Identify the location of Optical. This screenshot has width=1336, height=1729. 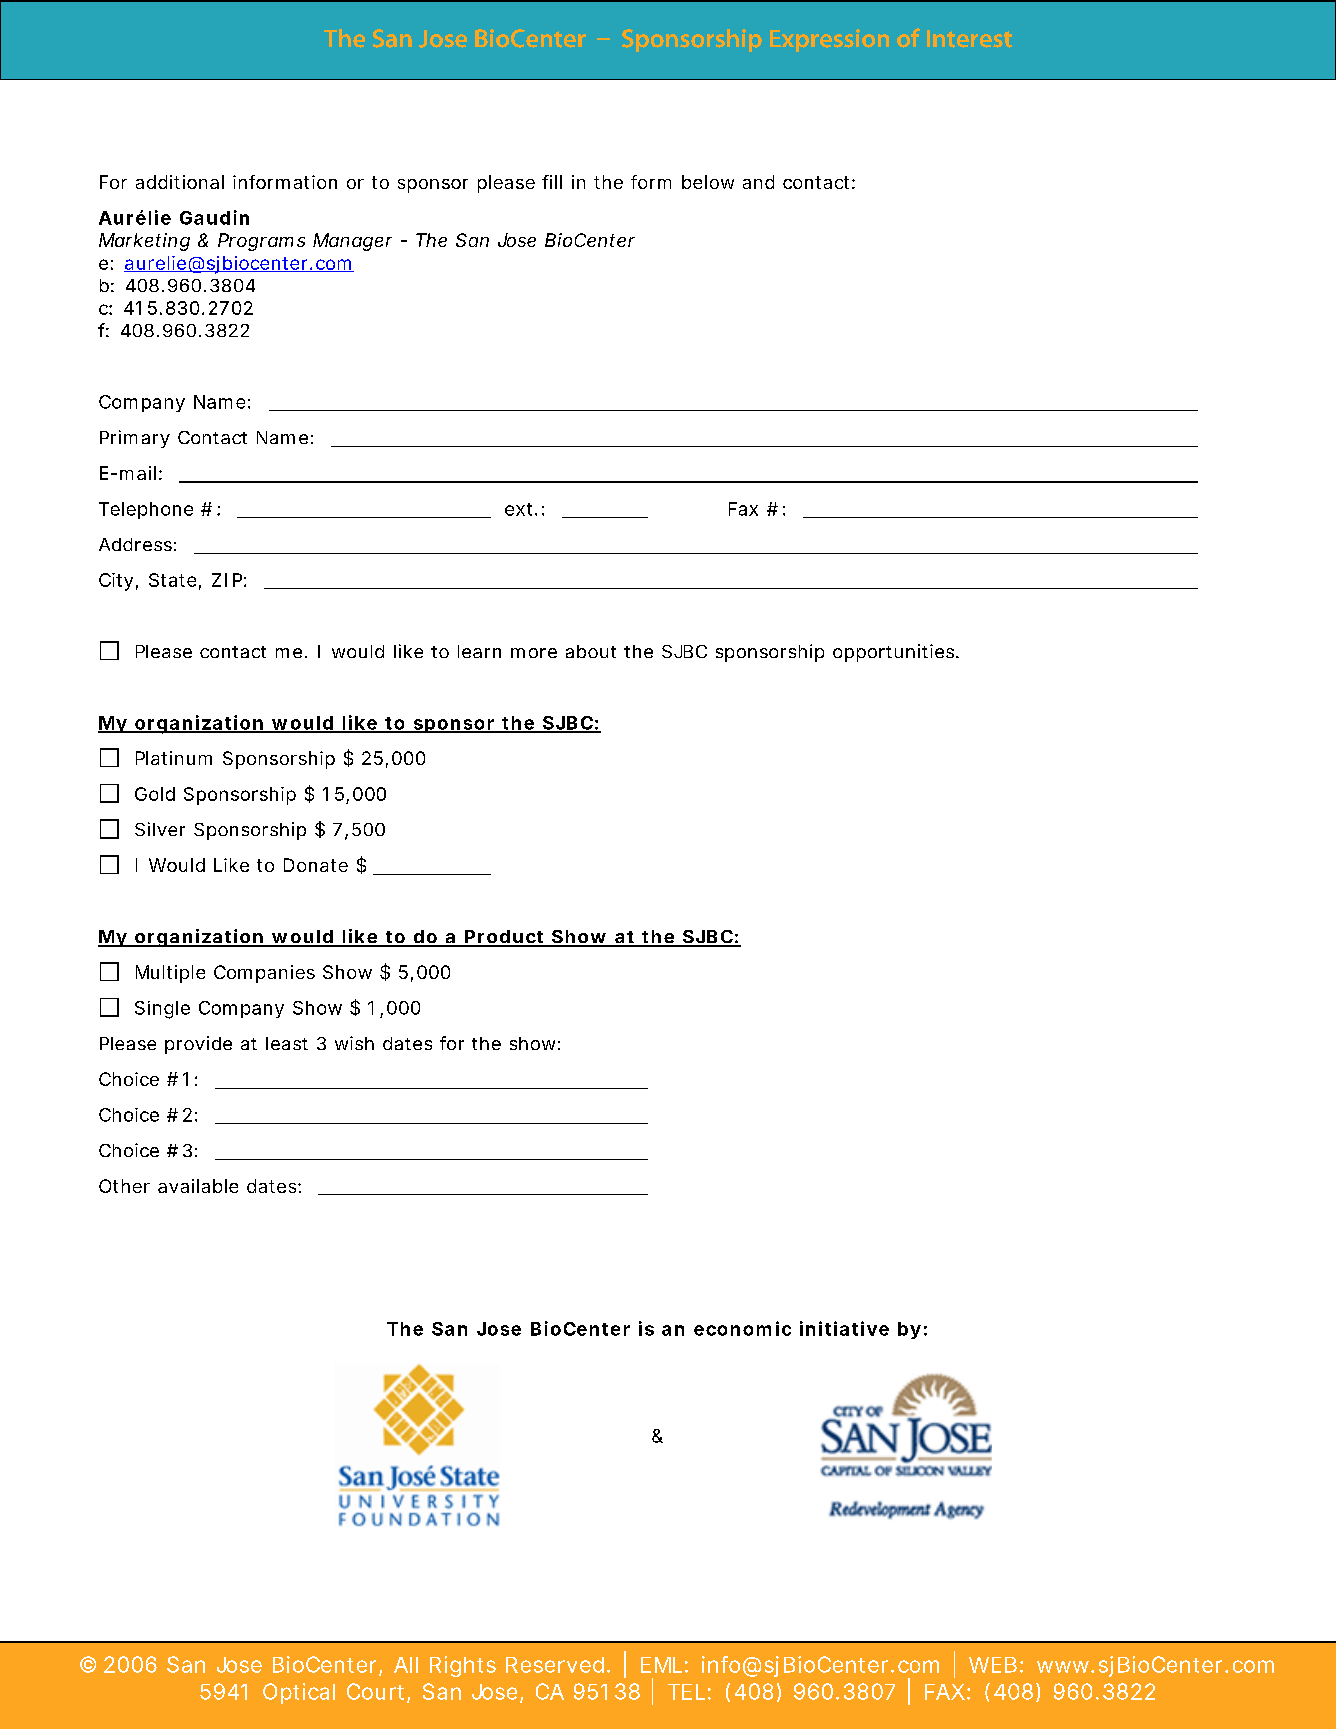
(299, 1693).
